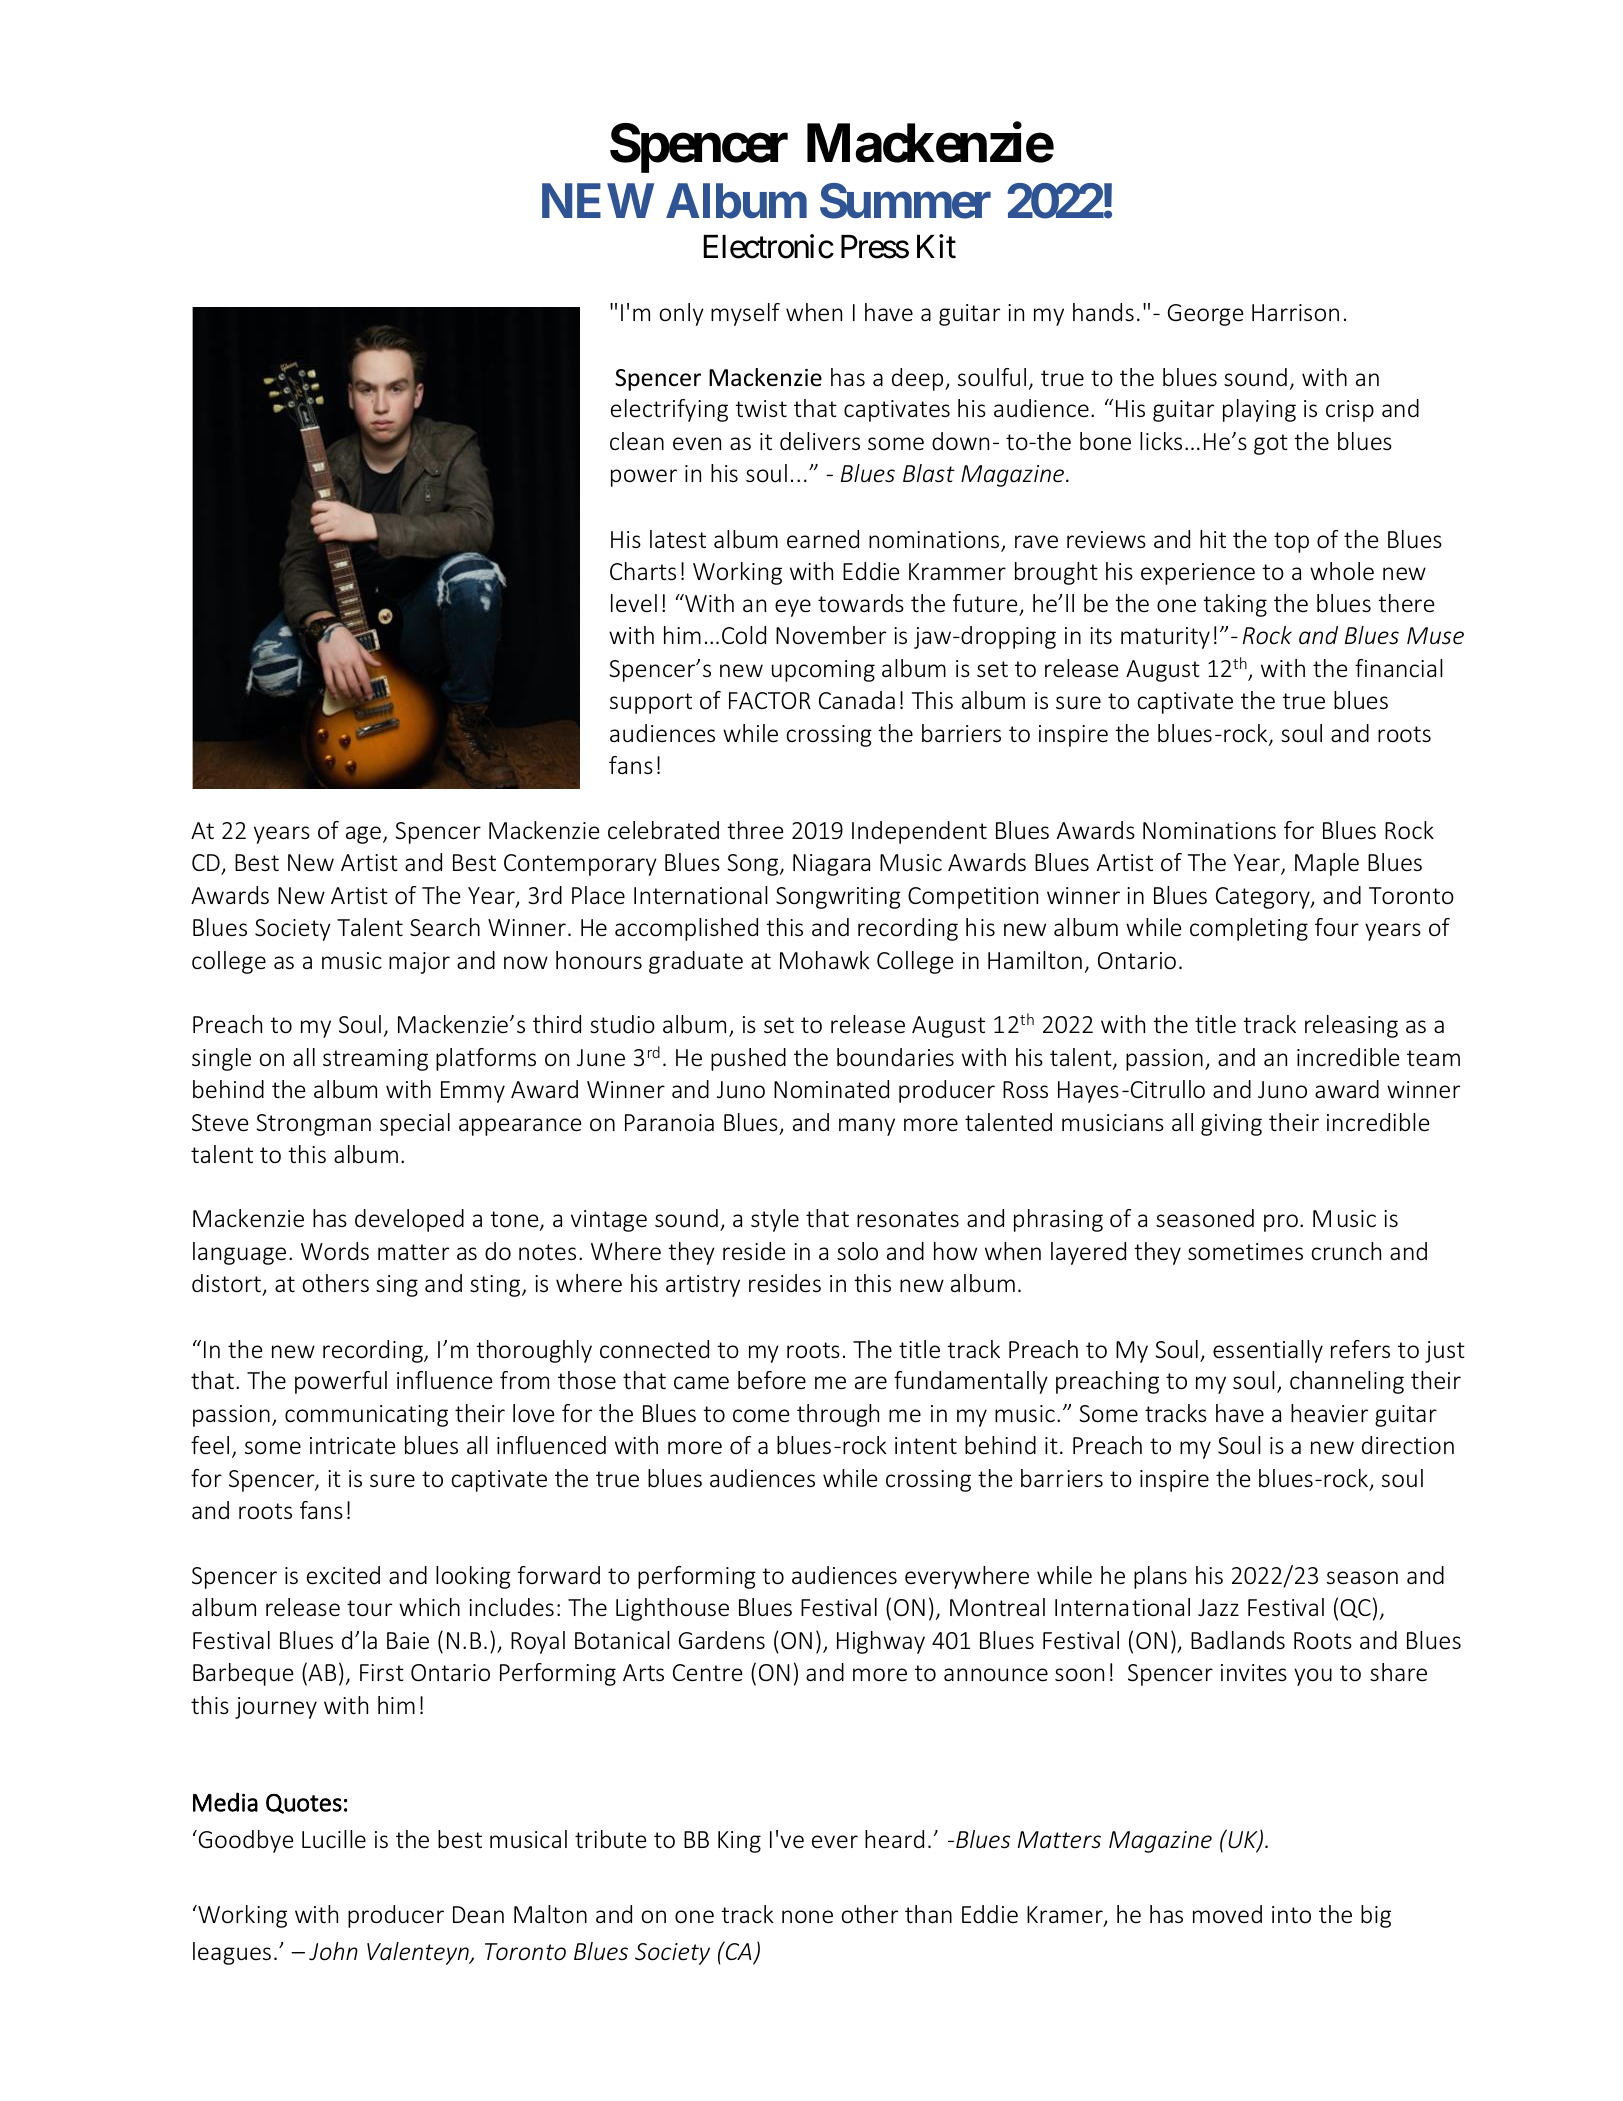  Describe the element at coordinates (1231, 1125) in the page. I see `giving` at that location.
